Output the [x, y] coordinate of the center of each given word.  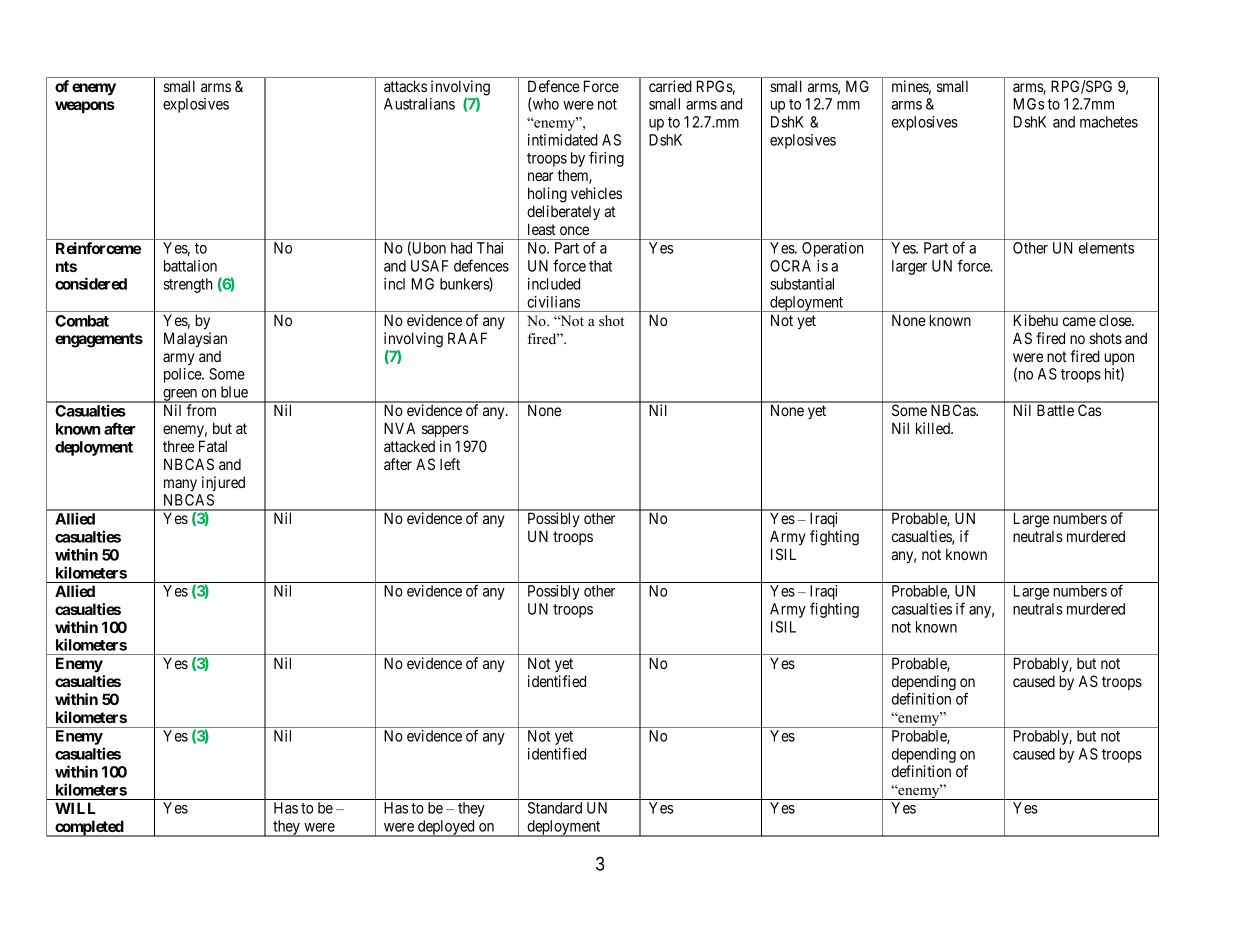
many [180, 485]
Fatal [213, 446]
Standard [555, 808]
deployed [446, 828]
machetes [1109, 122]
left [450, 464]
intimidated [563, 140]
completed [89, 828]
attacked [409, 446]
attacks [405, 86]
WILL [75, 808]
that [600, 266]
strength [188, 285]
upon [1119, 360]
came [1079, 321]
